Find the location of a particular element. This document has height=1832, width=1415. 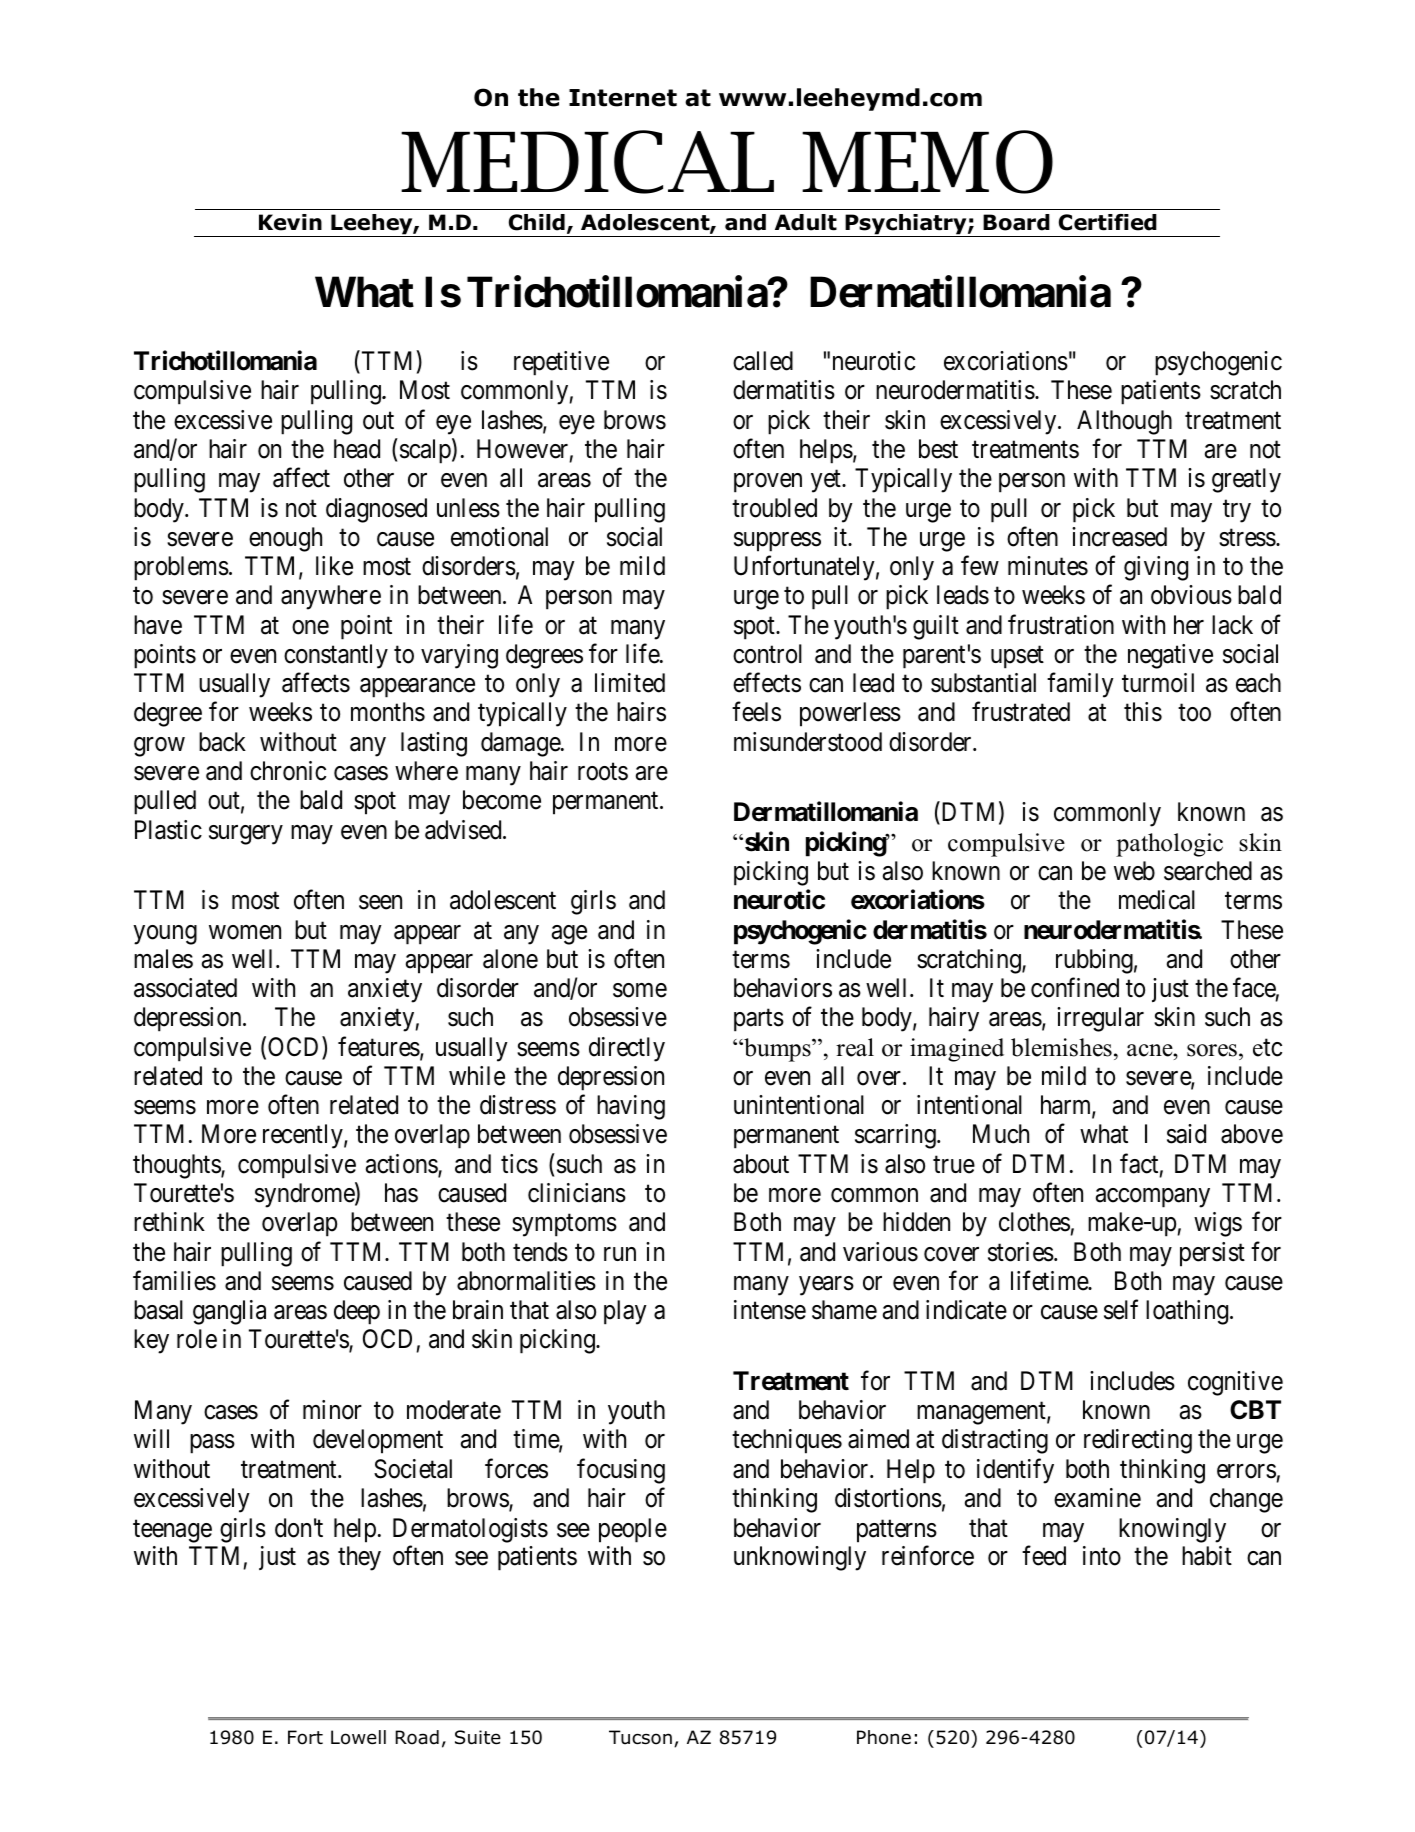

Certified is located at coordinates (1108, 222).
